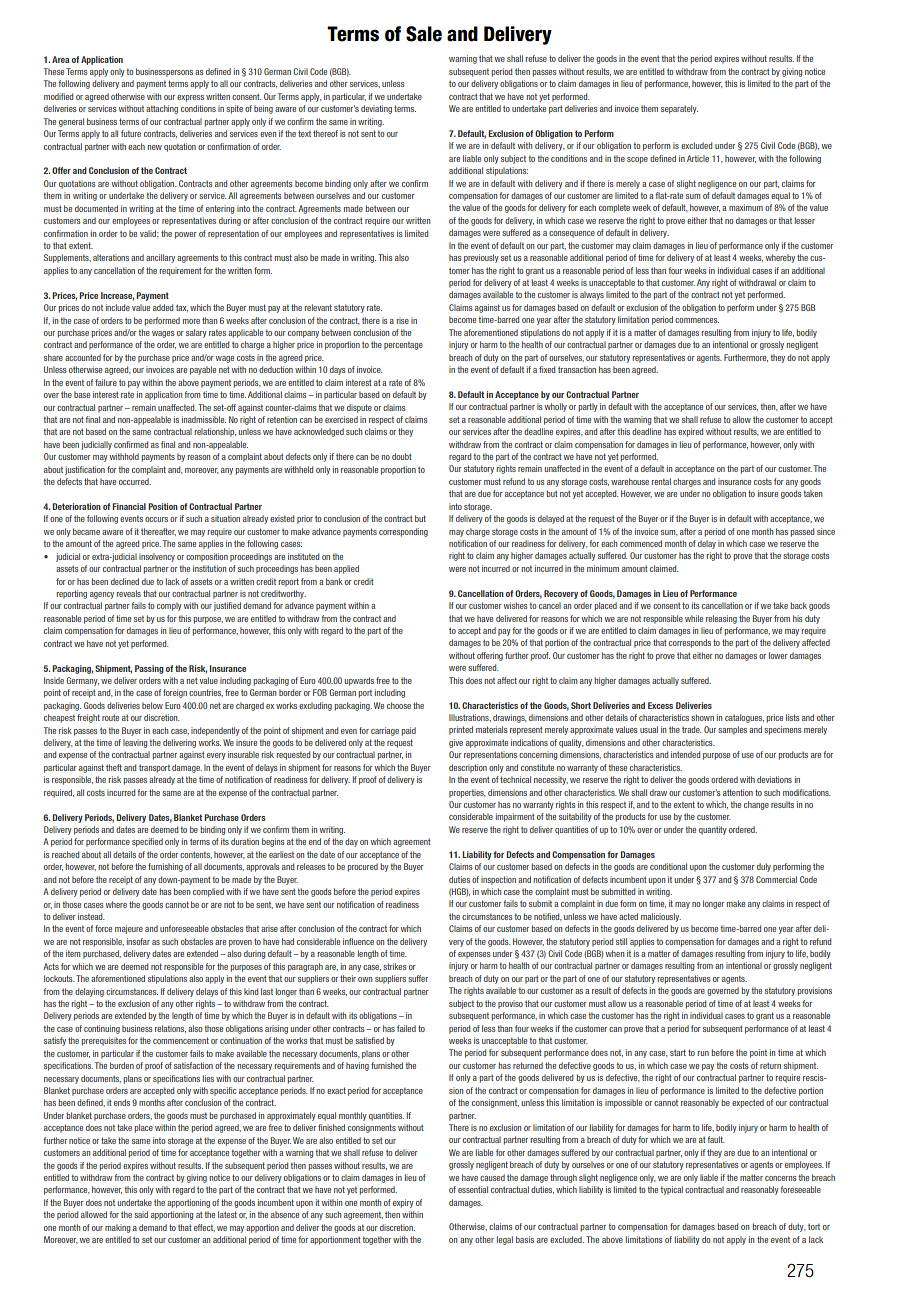 Image resolution: width=924 pixels, height=1308 pixels. What do you see at coordinates (721, 619) in the screenshot?
I see `releasing` at bounding box center [721, 619].
